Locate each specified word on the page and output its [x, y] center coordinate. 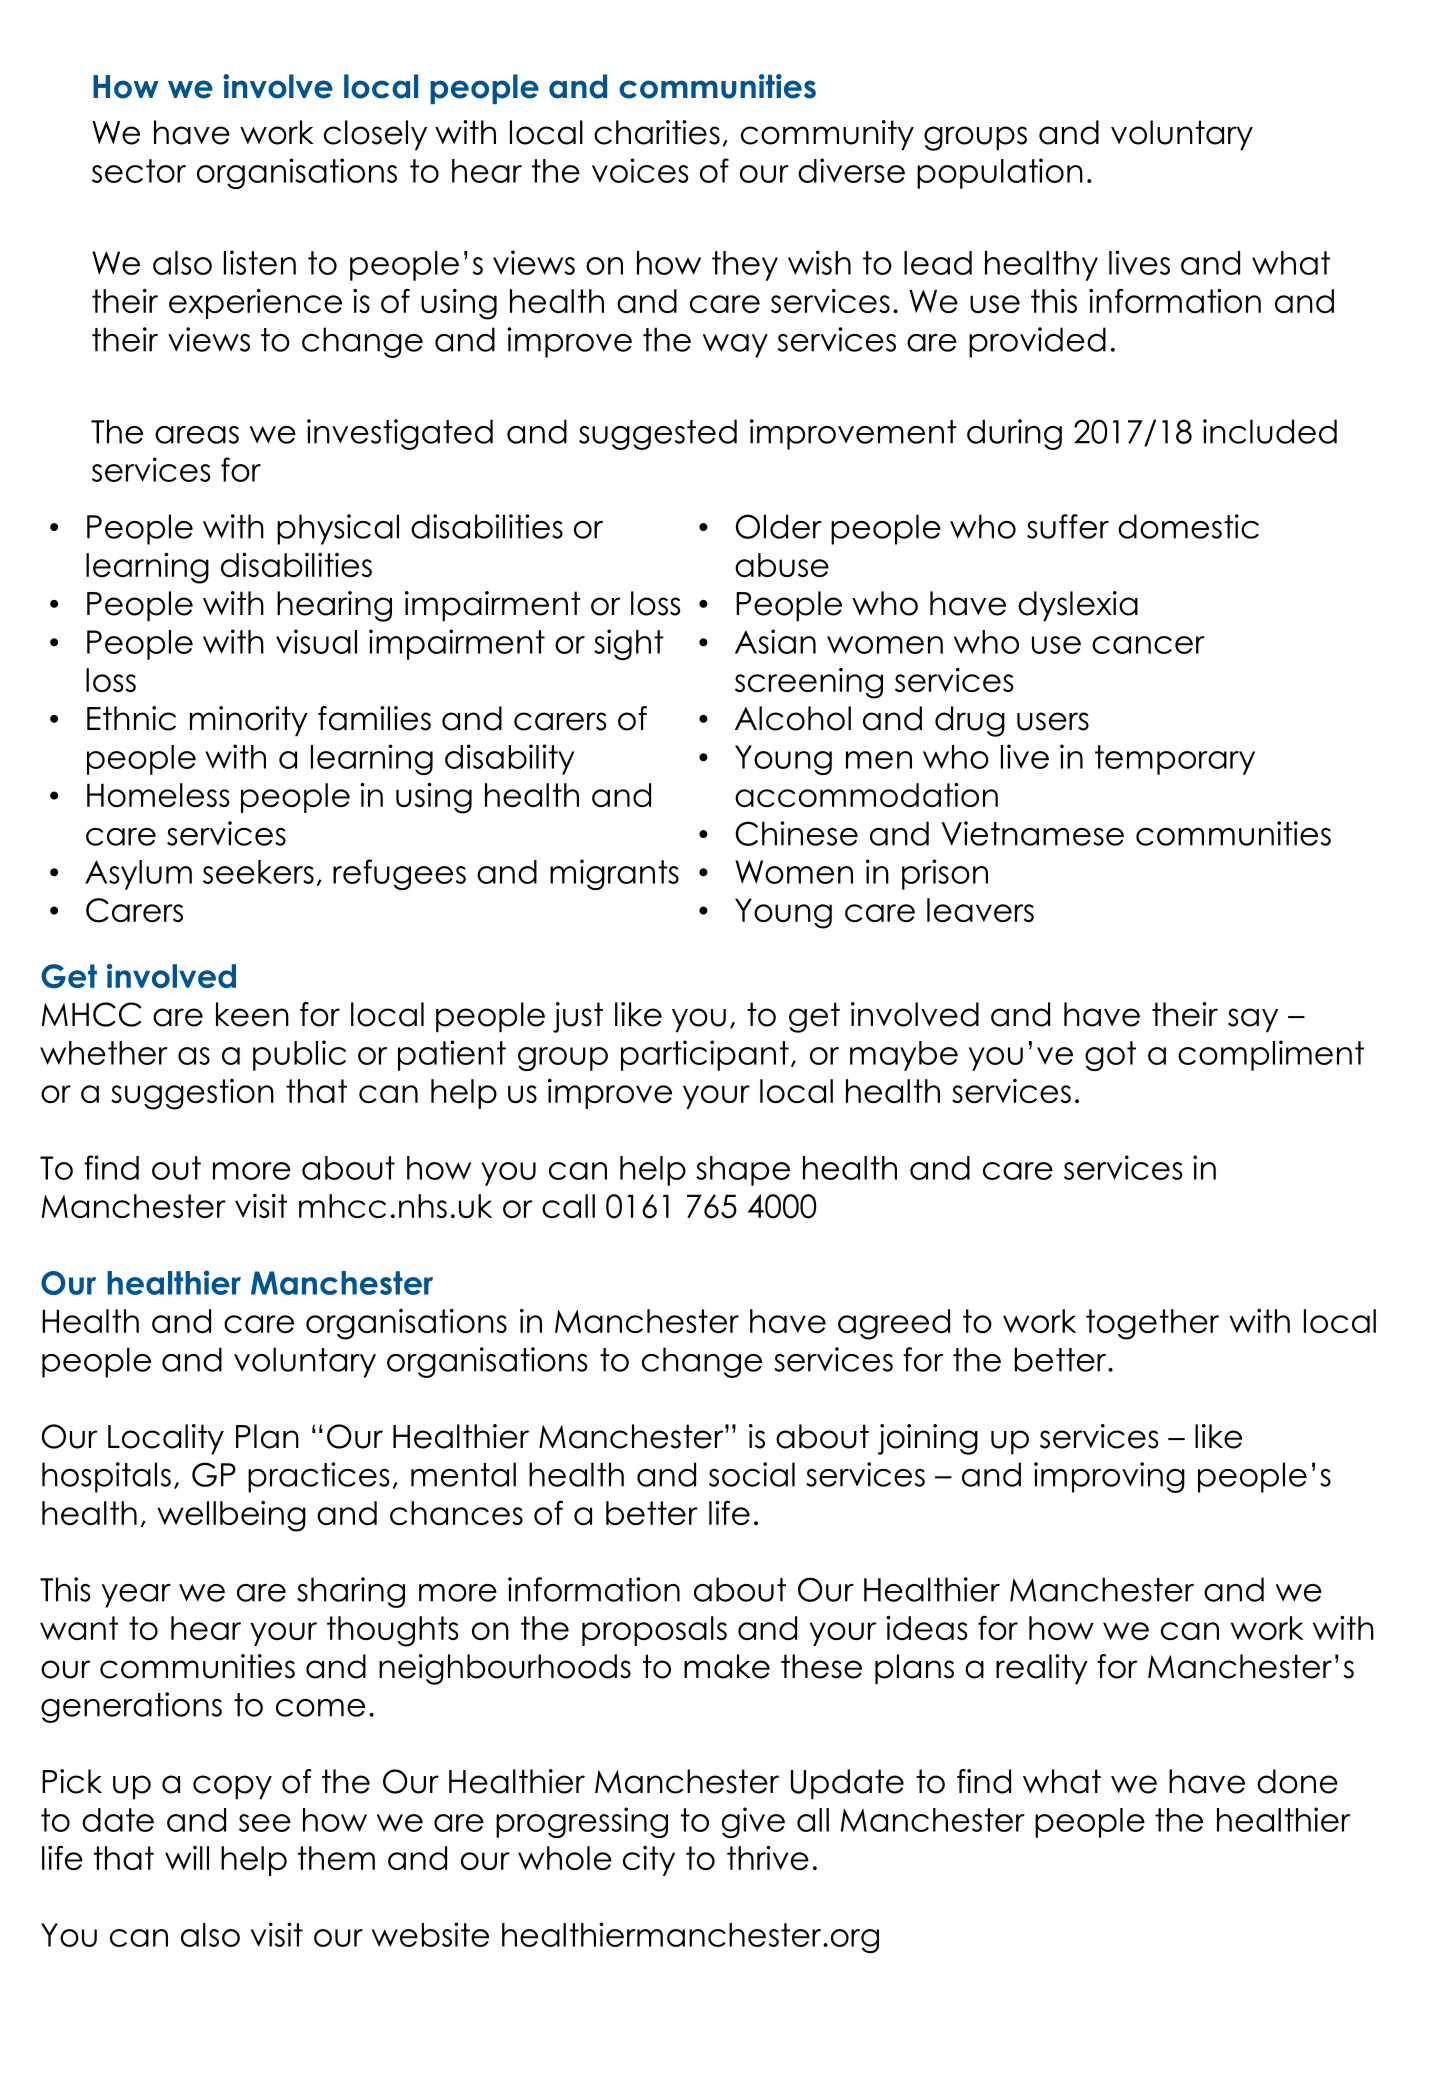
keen [252, 1014]
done [1297, 1781]
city [649, 1861]
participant [705, 1055]
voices [640, 170]
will [187, 1858]
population [1000, 173]
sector [139, 171]
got [1110, 1056]
